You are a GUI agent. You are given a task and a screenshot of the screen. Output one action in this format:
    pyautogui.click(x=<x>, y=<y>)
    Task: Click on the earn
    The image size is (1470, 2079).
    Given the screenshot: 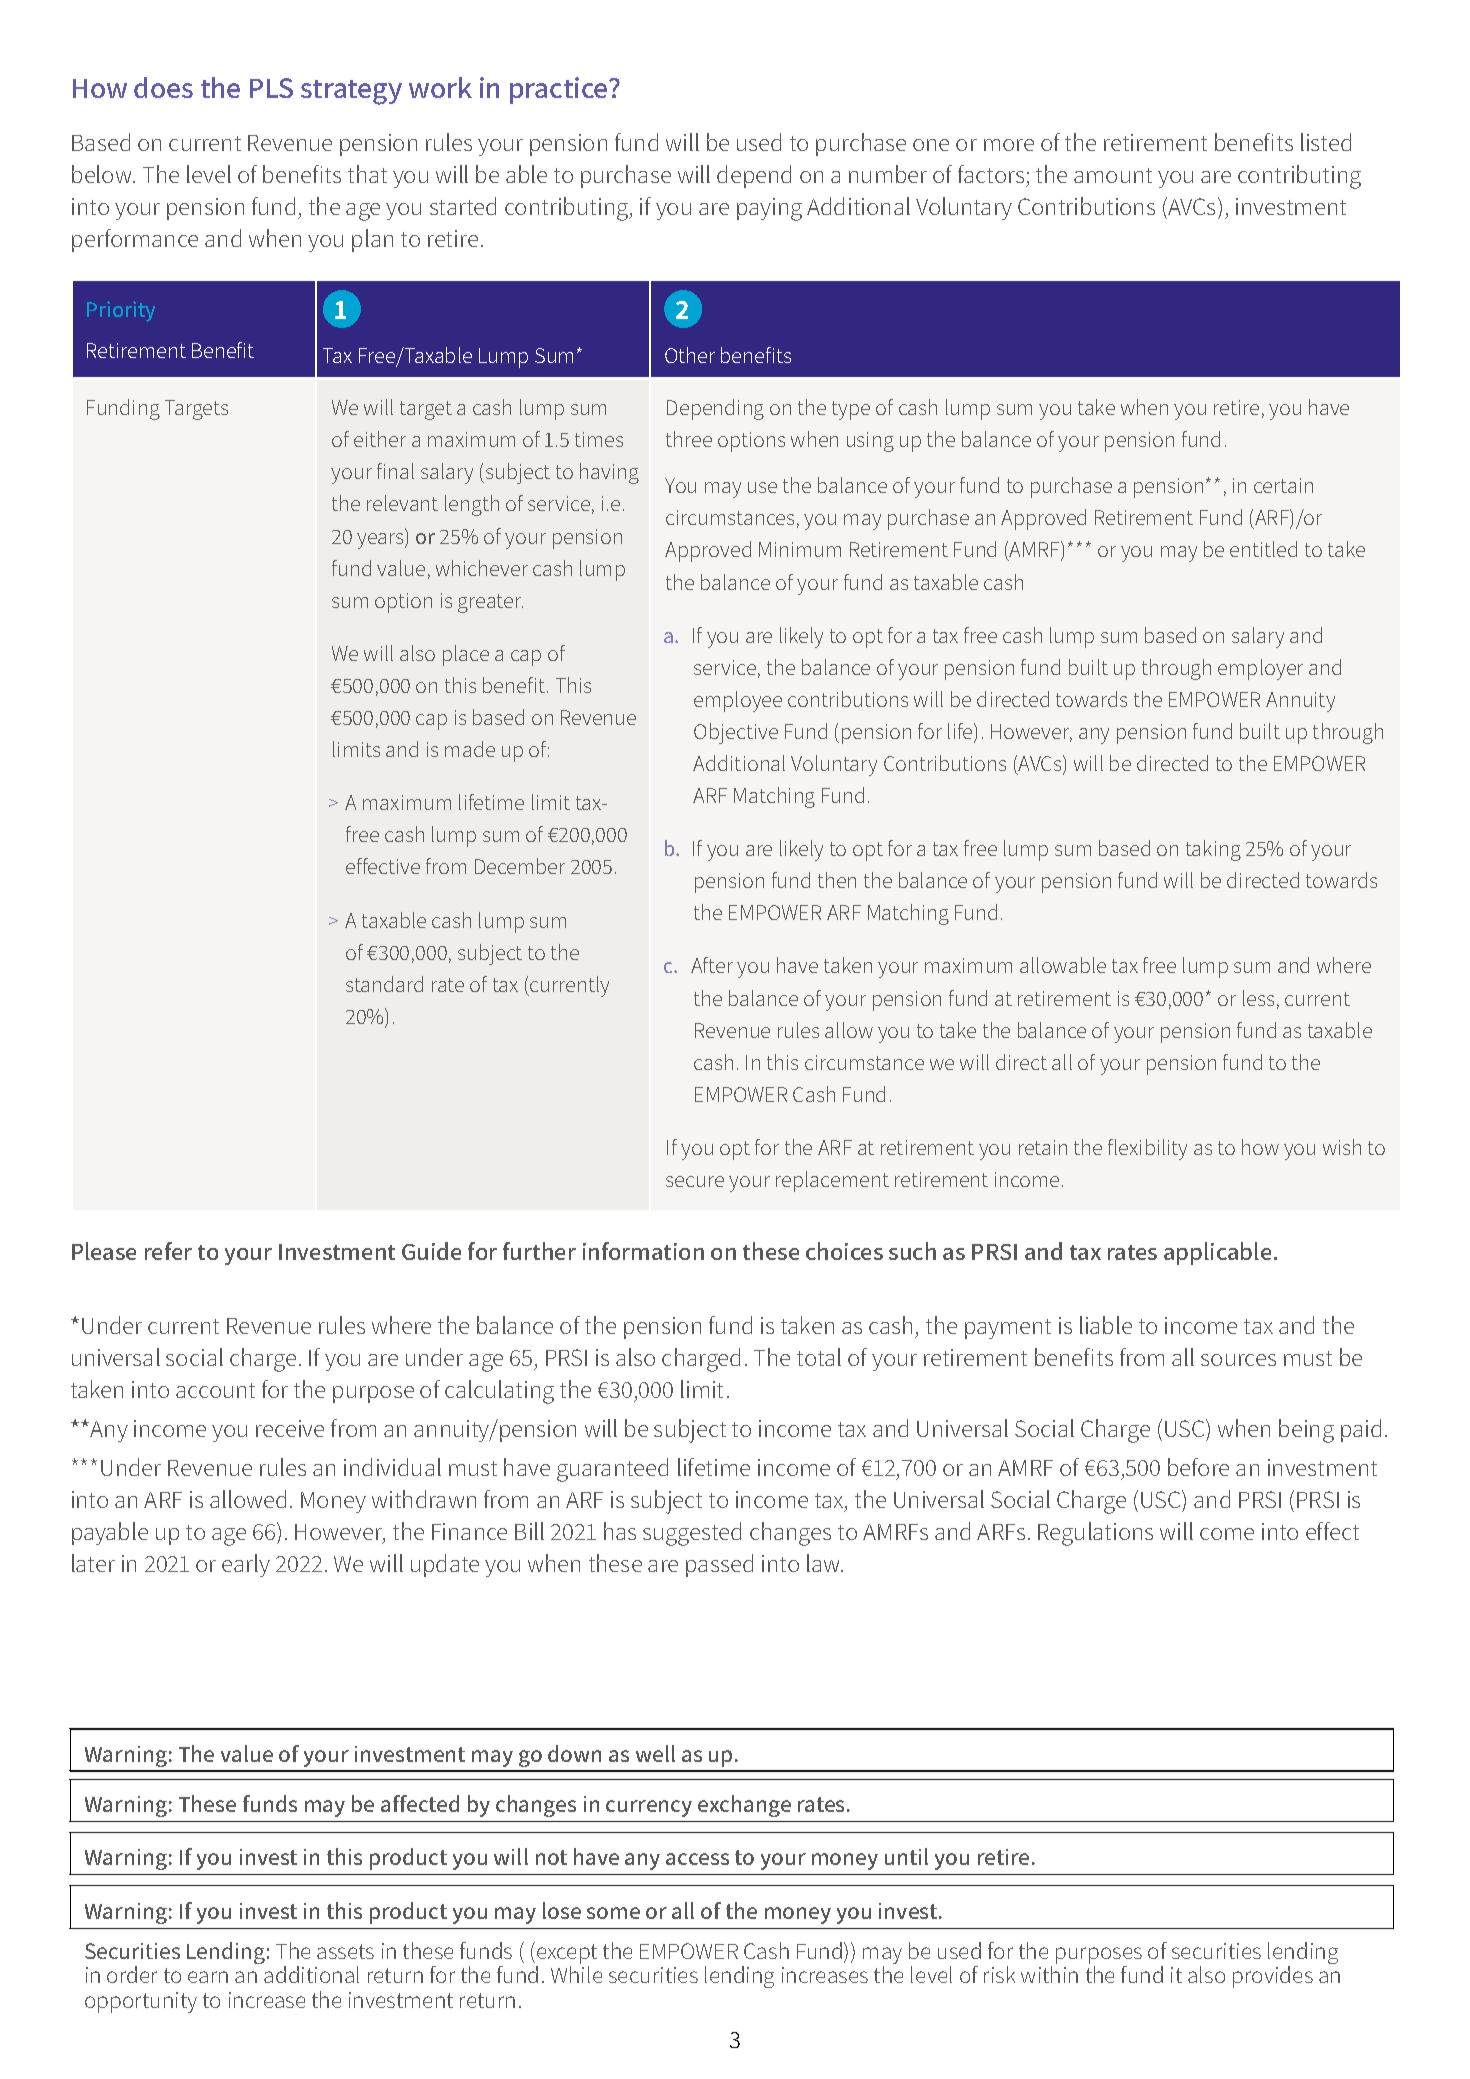 What is the action you would take?
    pyautogui.click(x=208, y=1977)
